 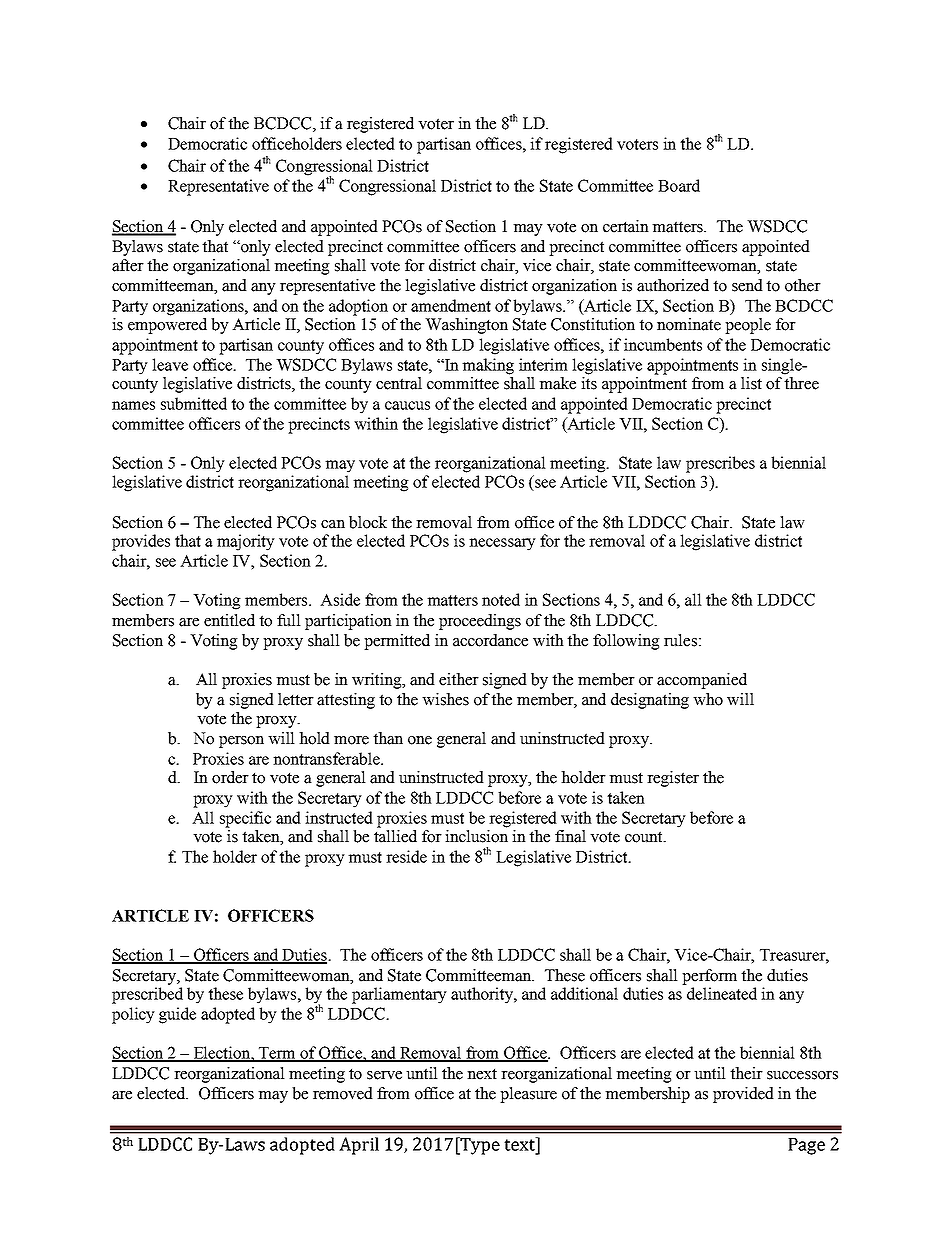 I want to click on amendment, so click(x=451, y=305).
